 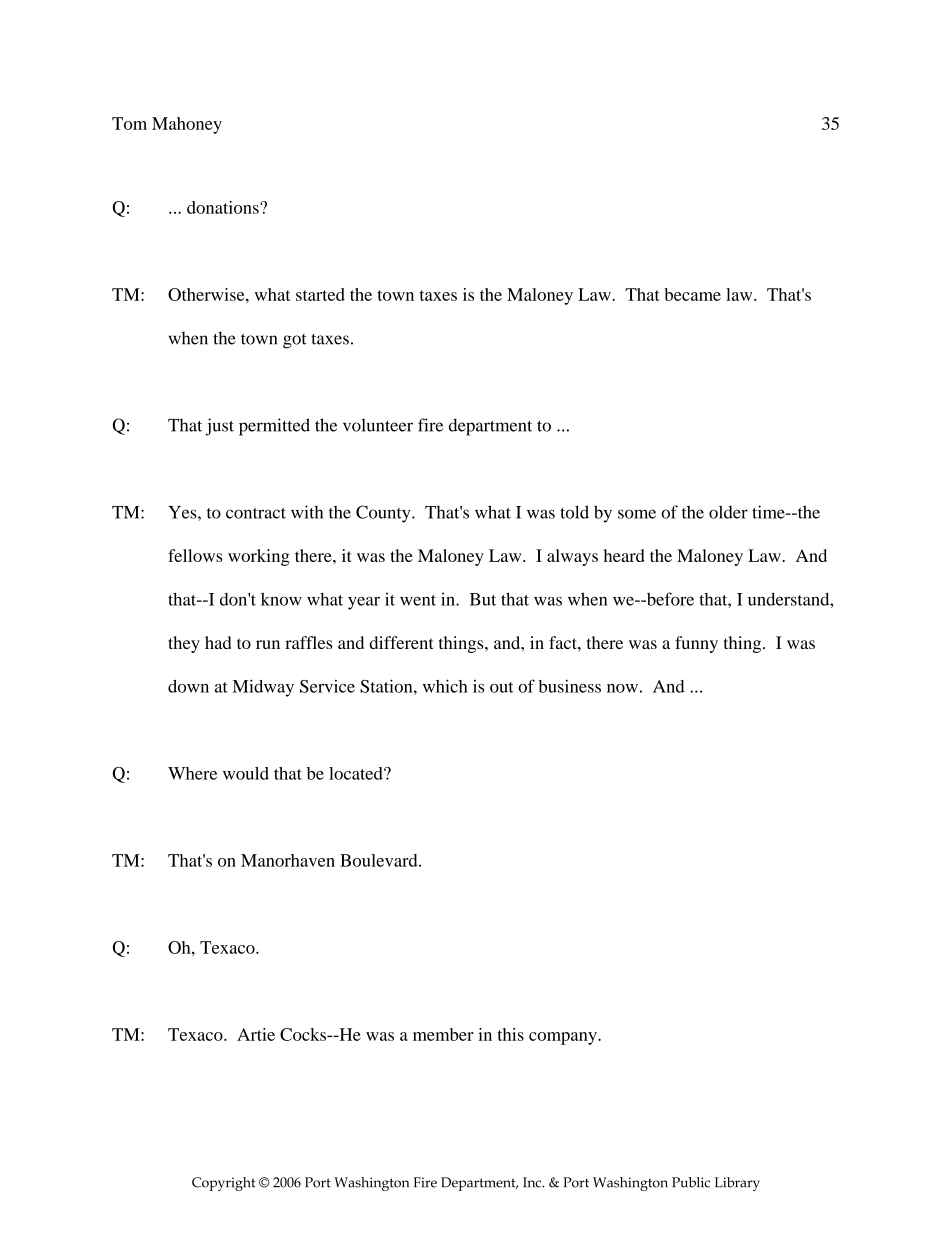 What do you see at coordinates (692, 294) in the page?
I see `became` at bounding box center [692, 294].
